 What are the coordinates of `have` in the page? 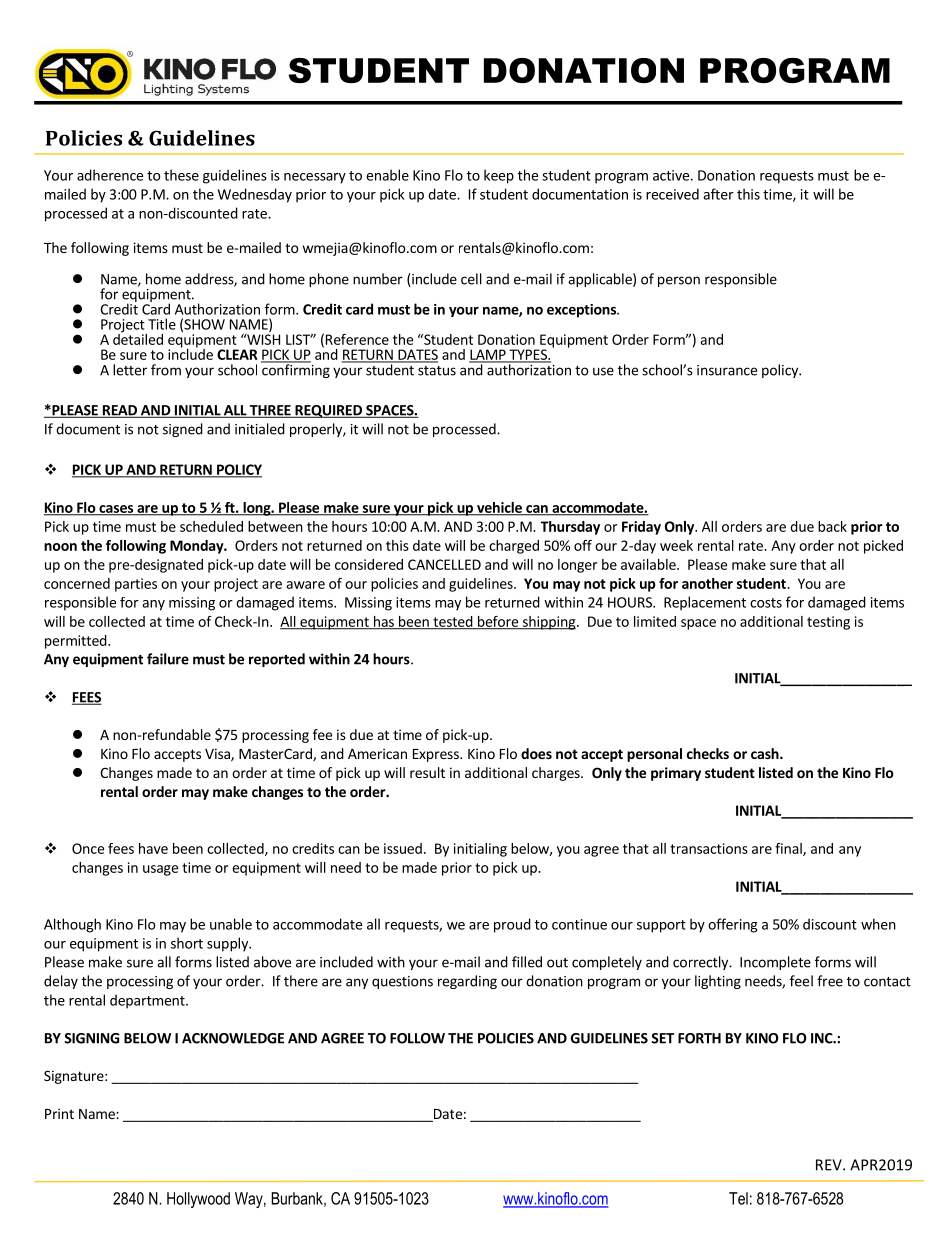 It's located at (153, 848).
